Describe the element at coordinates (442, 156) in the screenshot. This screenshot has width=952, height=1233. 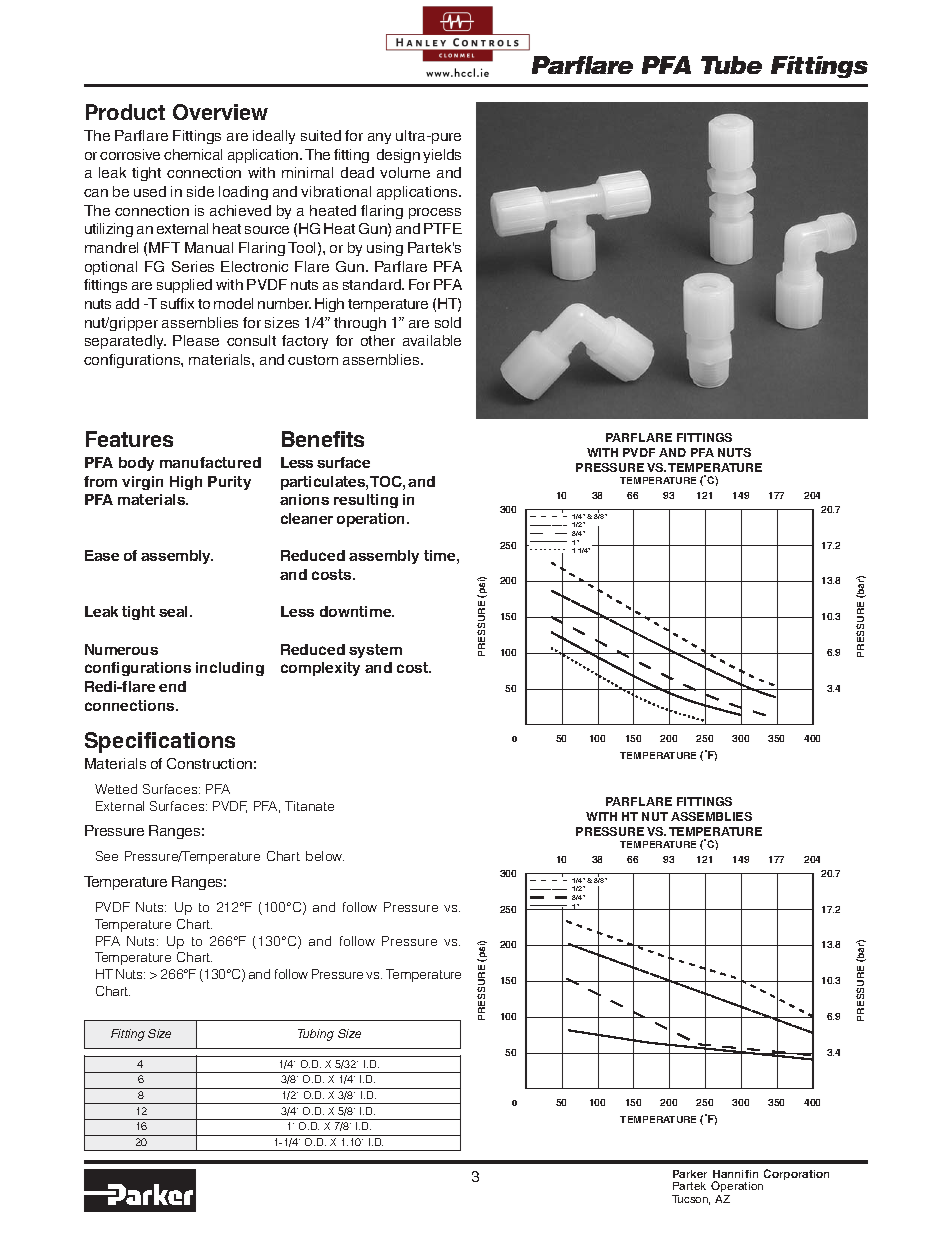
I see `yields` at that location.
